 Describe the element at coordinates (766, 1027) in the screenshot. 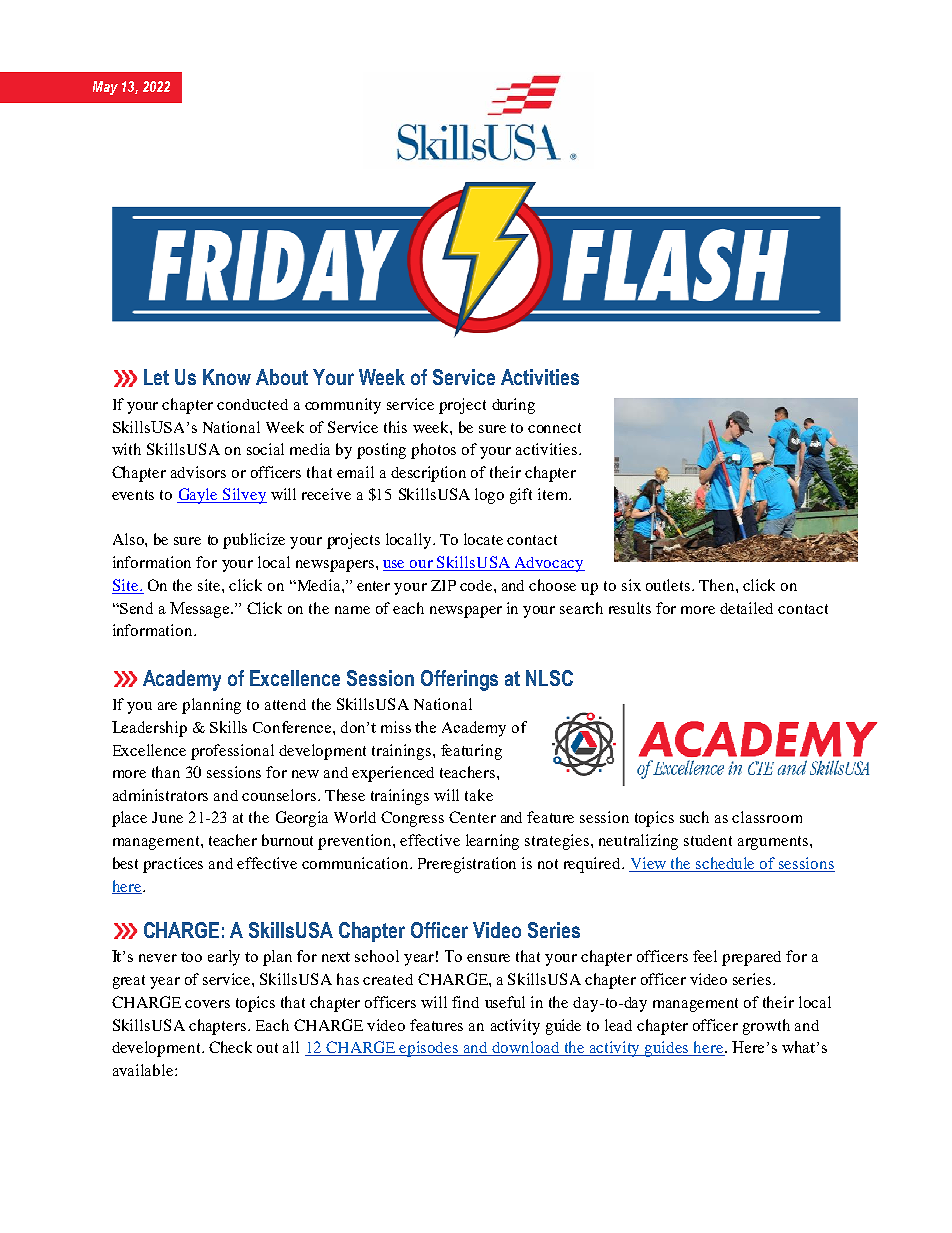

I see `growth` at that location.
